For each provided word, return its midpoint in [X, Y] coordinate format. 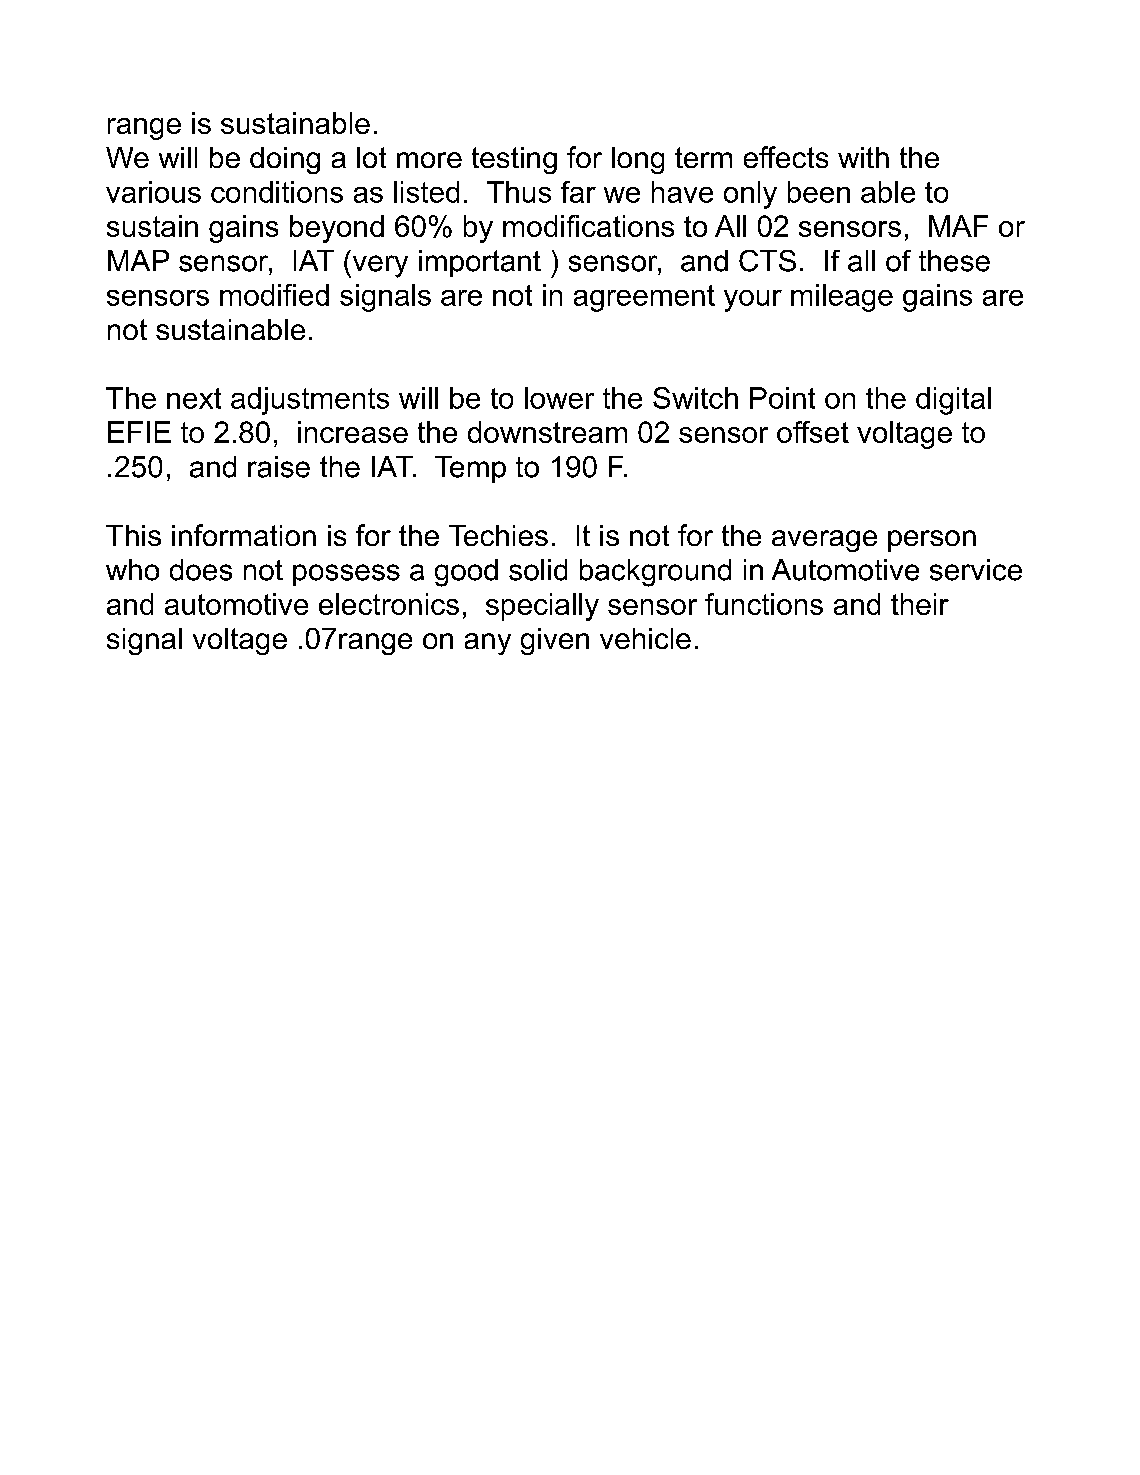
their [920, 604]
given [555, 641]
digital [953, 401]
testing [514, 160]
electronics [389, 604]
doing [285, 160]
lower [559, 398]
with [863, 157]
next [194, 398]
